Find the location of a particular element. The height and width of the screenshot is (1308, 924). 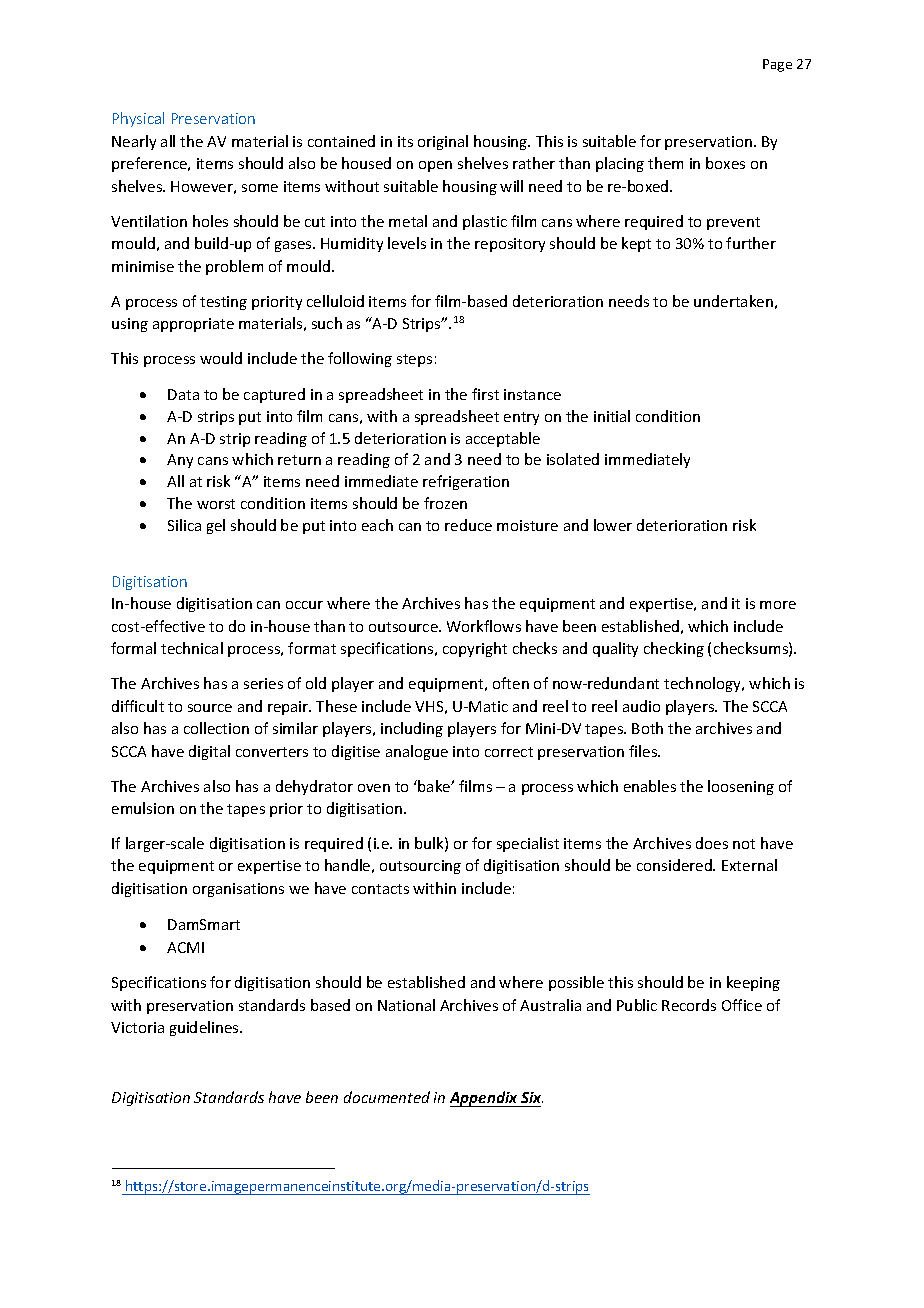

Workflows is located at coordinates (484, 626).
